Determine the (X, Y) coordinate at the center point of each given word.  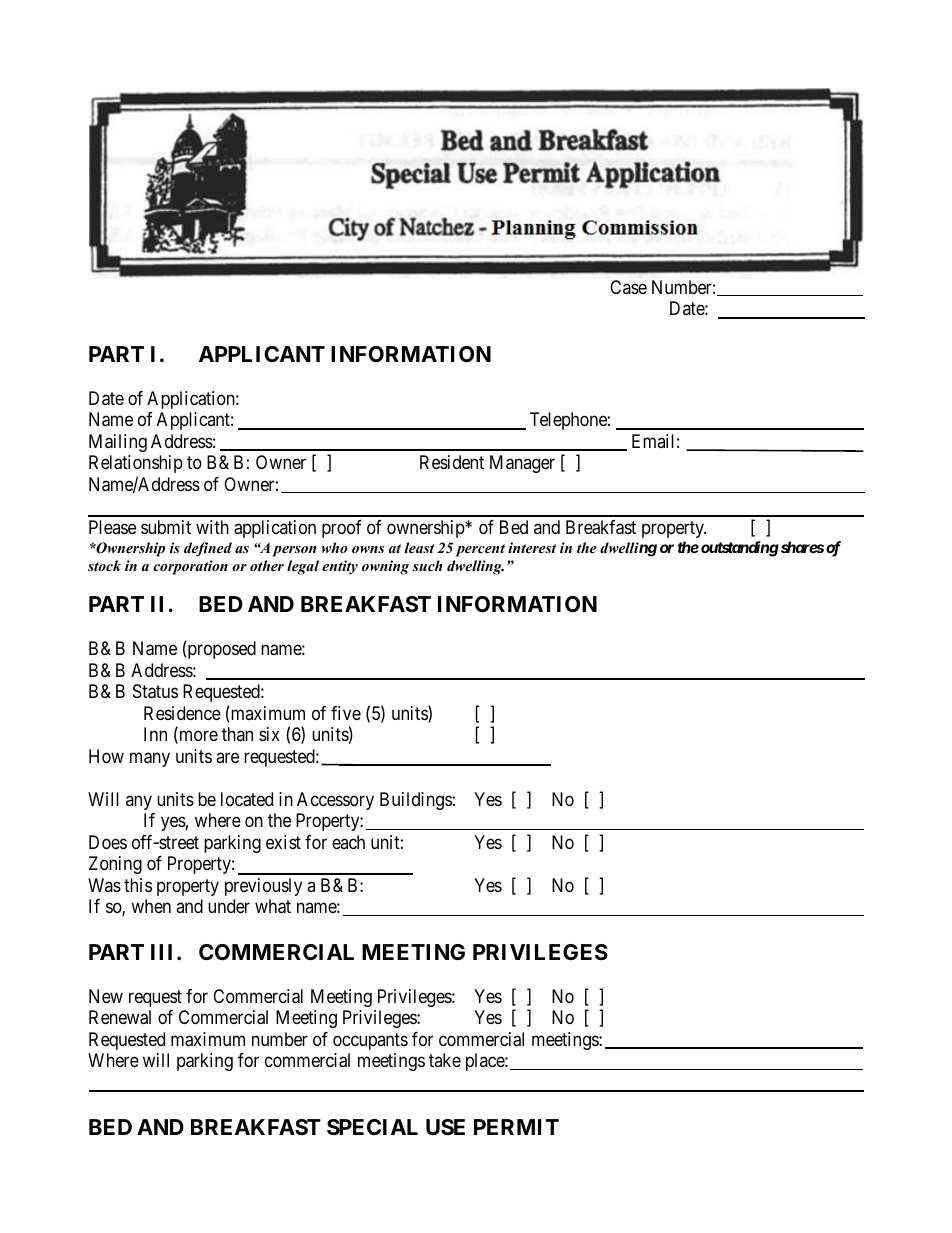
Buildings (416, 801)
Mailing (118, 443)
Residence (182, 713)
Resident (452, 462)
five (346, 713)
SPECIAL (372, 1127)
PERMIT (516, 1127)
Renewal (120, 1017)
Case (628, 287)
